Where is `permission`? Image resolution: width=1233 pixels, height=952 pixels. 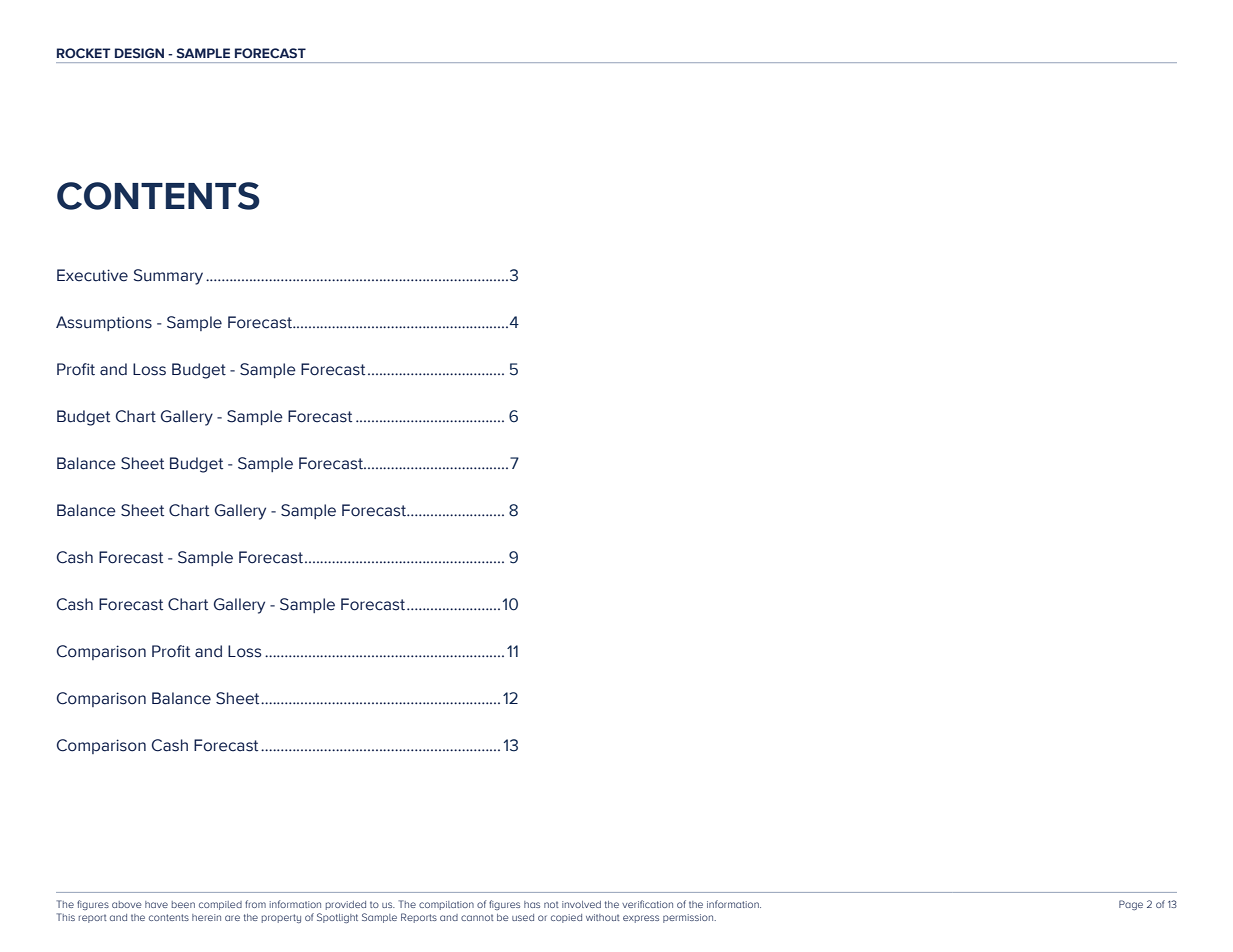
permission is located at coordinates (689, 918).
